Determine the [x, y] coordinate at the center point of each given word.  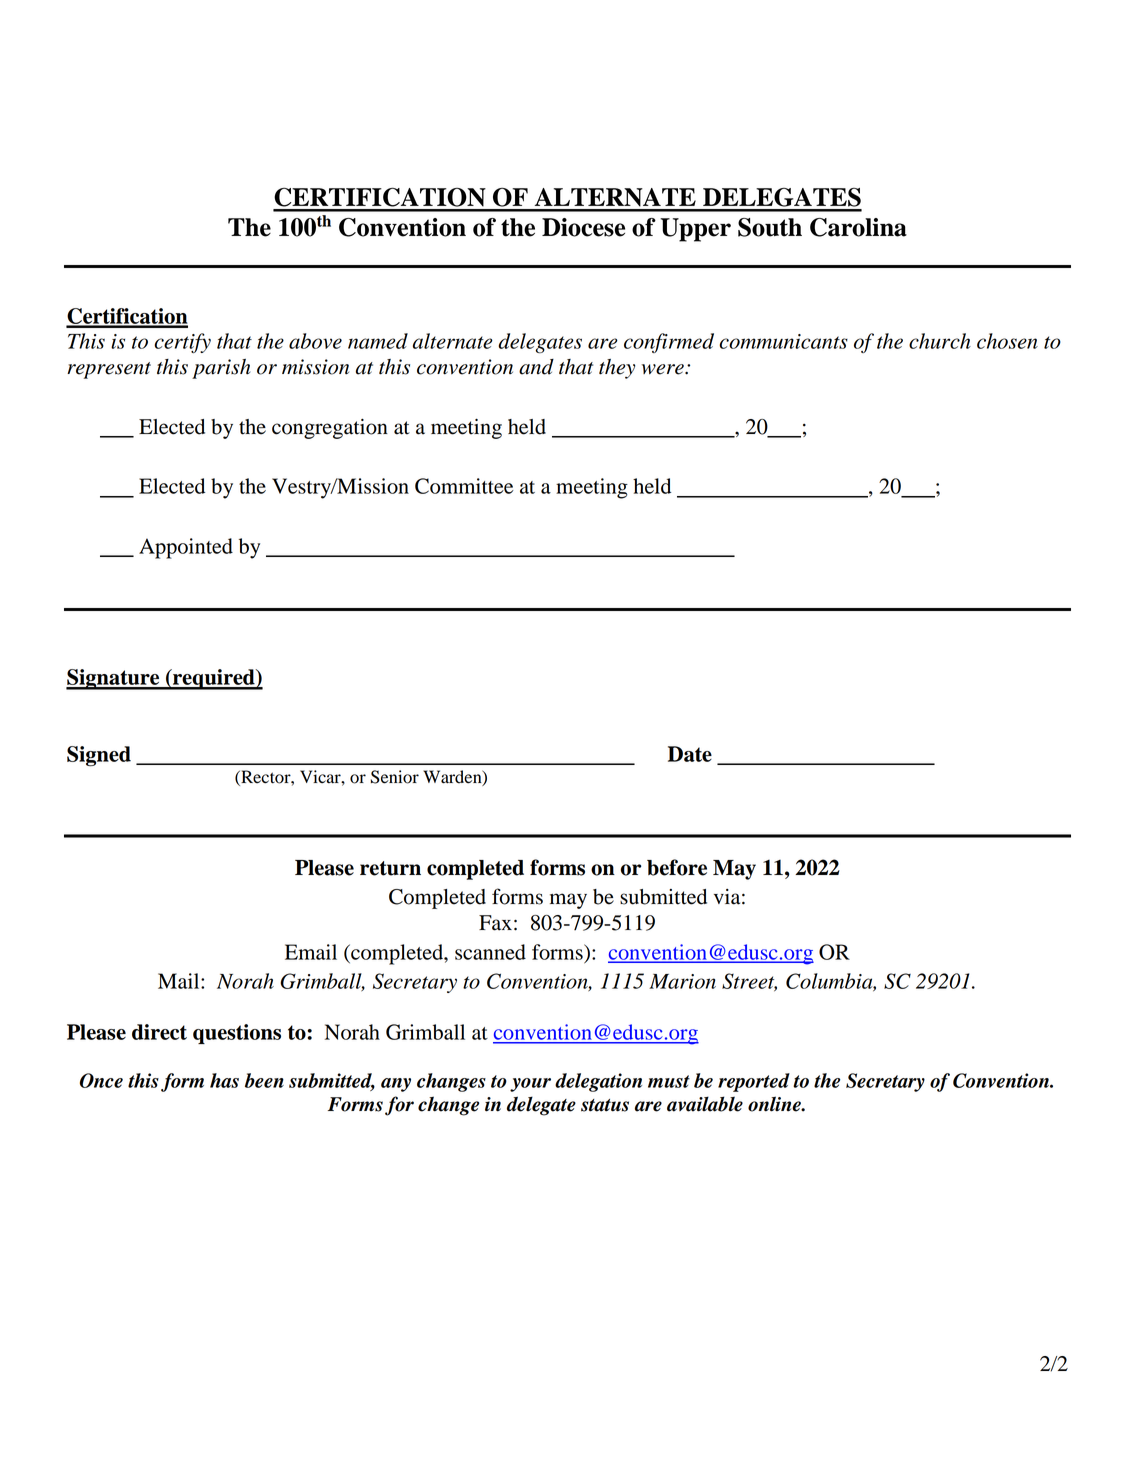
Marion [682, 981]
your [530, 1085]
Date [690, 754]
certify [182, 343]
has [224, 1080]
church [940, 341]
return [390, 868]
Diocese [583, 227]
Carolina [858, 227]
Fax [495, 923]
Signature [114, 679]
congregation [330, 429]
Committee [464, 486]
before [677, 867]
